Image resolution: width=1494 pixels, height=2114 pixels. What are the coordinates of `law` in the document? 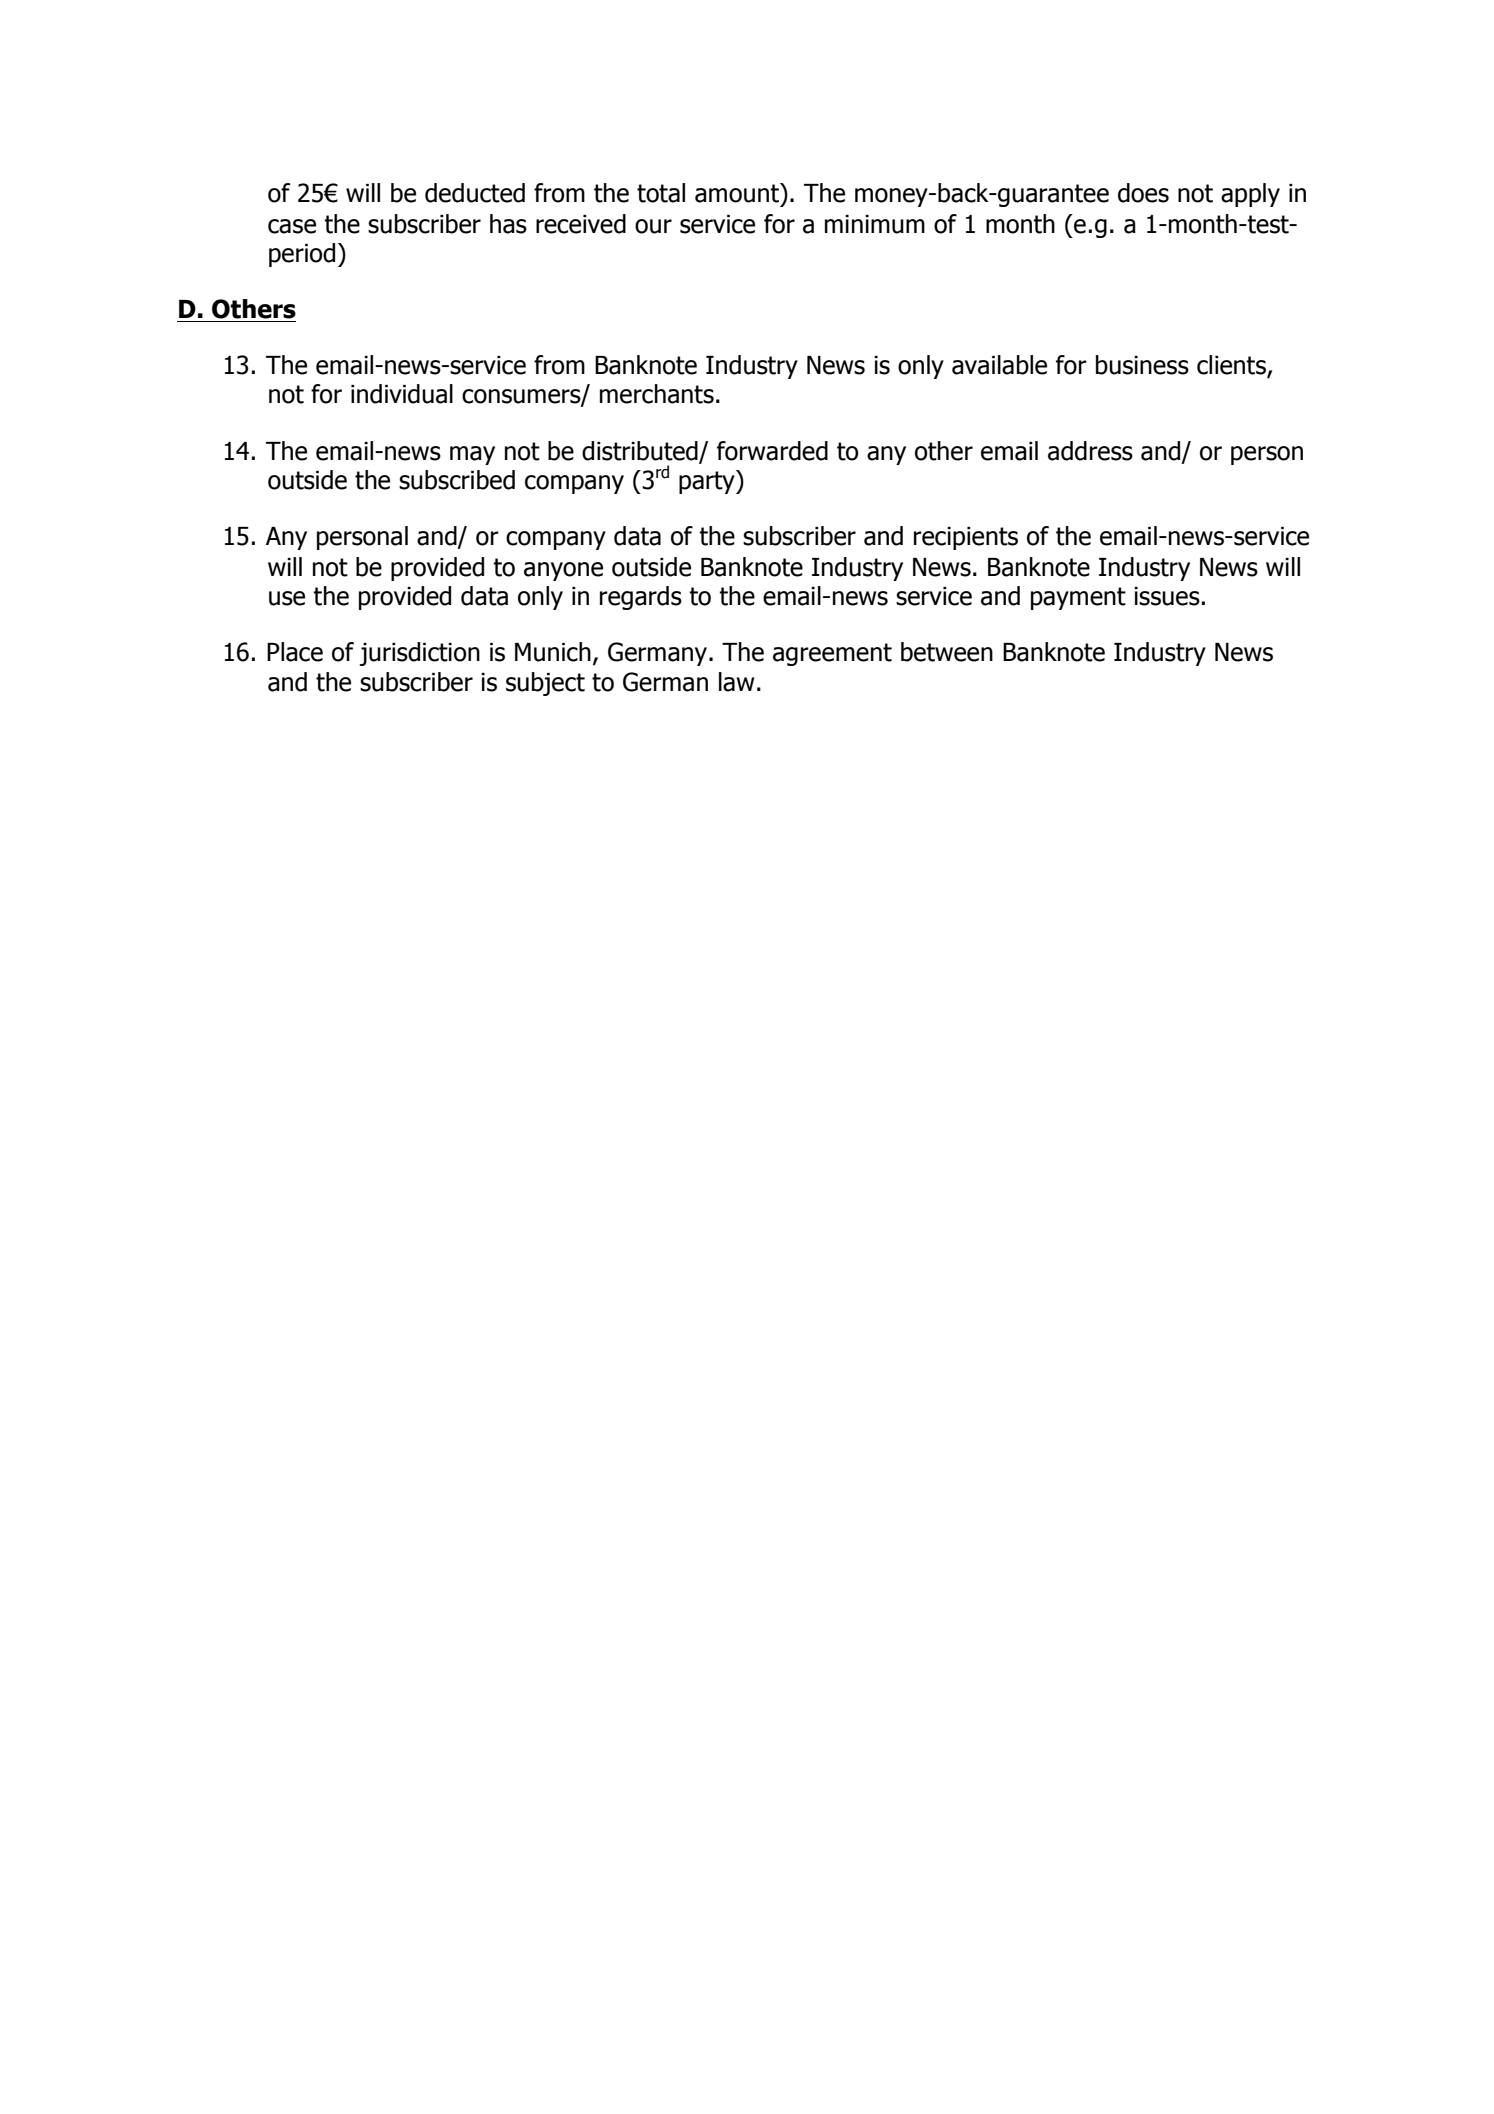 It's located at (736, 682).
